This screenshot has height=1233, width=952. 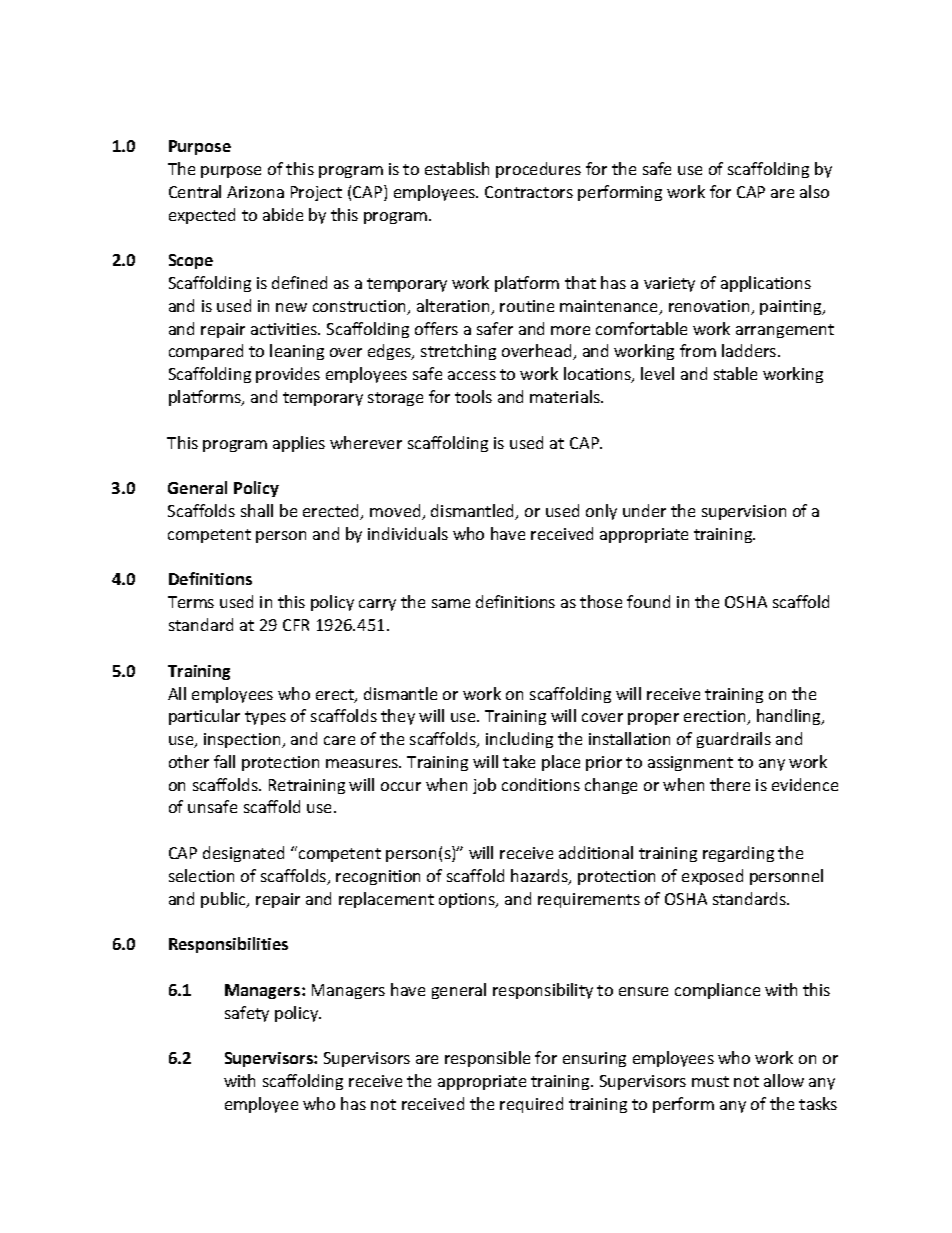 What do you see at coordinates (257, 510) in the screenshot?
I see `shall` at bounding box center [257, 510].
